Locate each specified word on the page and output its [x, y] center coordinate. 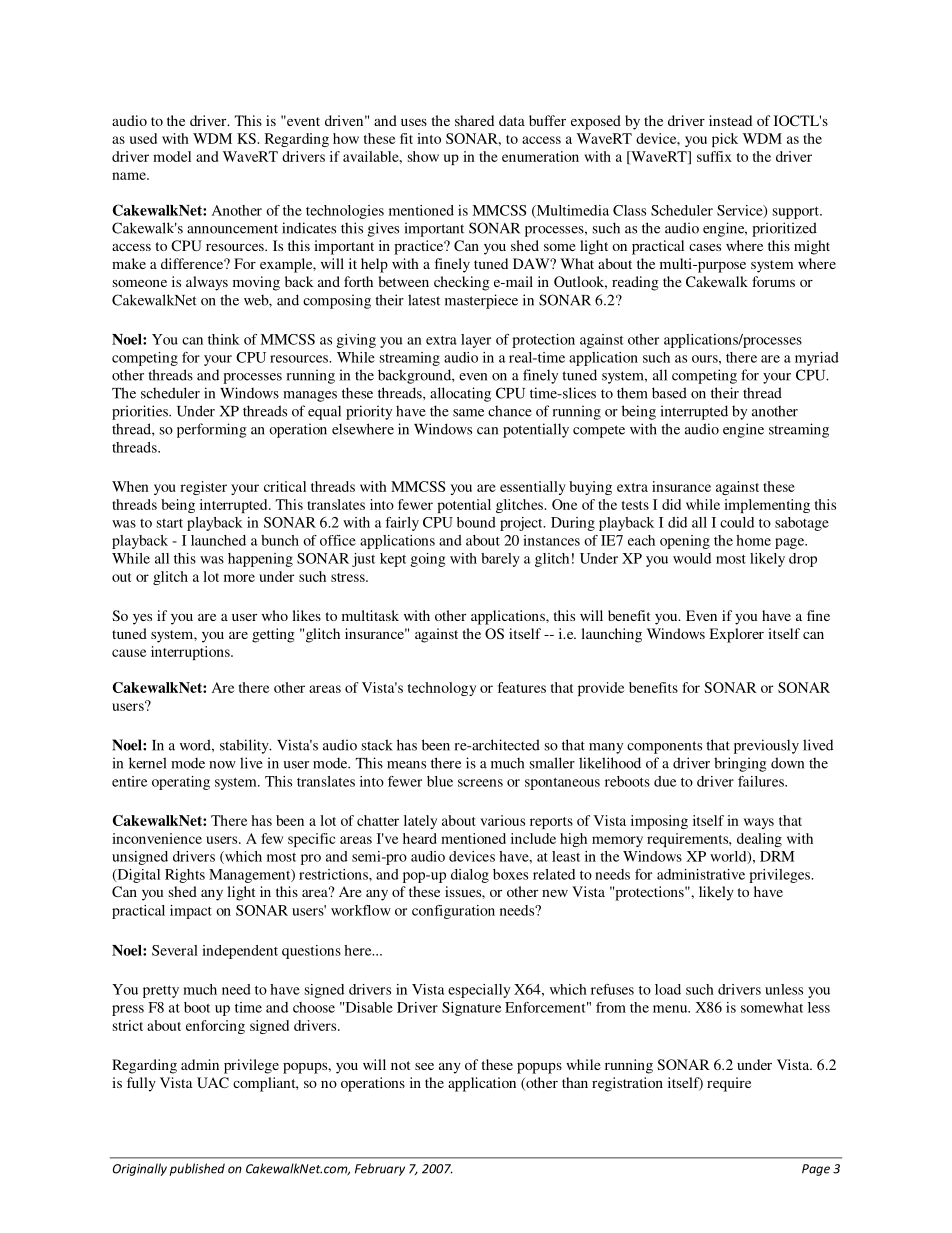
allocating [460, 394]
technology [442, 689]
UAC [213, 1082]
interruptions [191, 653]
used [143, 138]
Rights [185, 876]
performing [211, 430]
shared [474, 120]
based [669, 393]
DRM [777, 856]
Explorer [736, 635]
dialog [470, 876]
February [380, 1169]
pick [725, 140]
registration [627, 1084]
